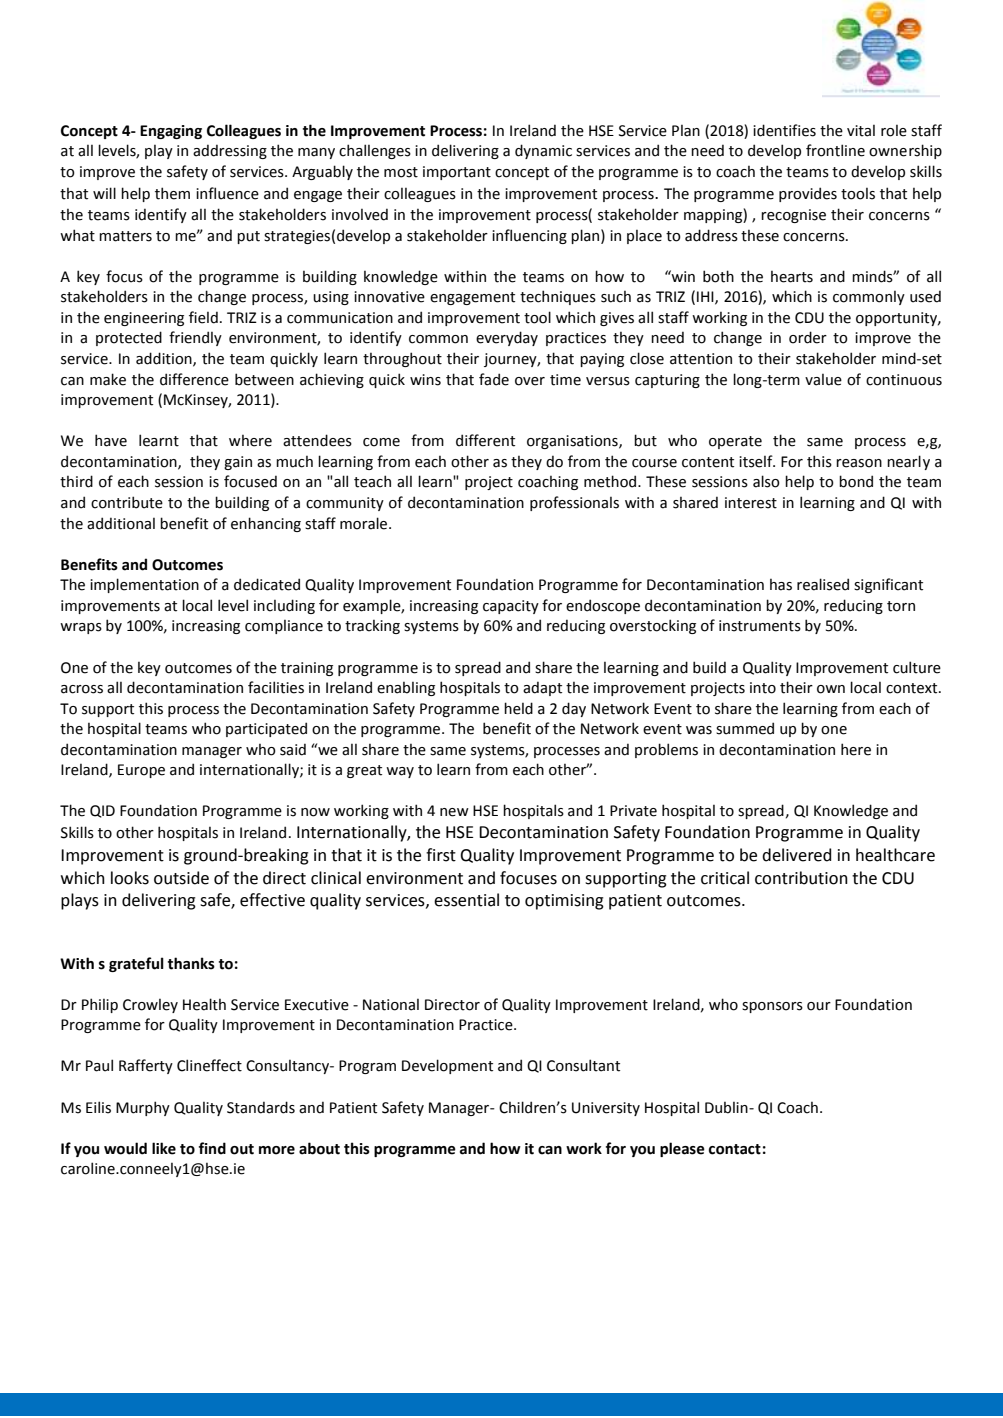  What do you see at coordinates (606, 1109) in the screenshot?
I see `University` at bounding box center [606, 1109].
